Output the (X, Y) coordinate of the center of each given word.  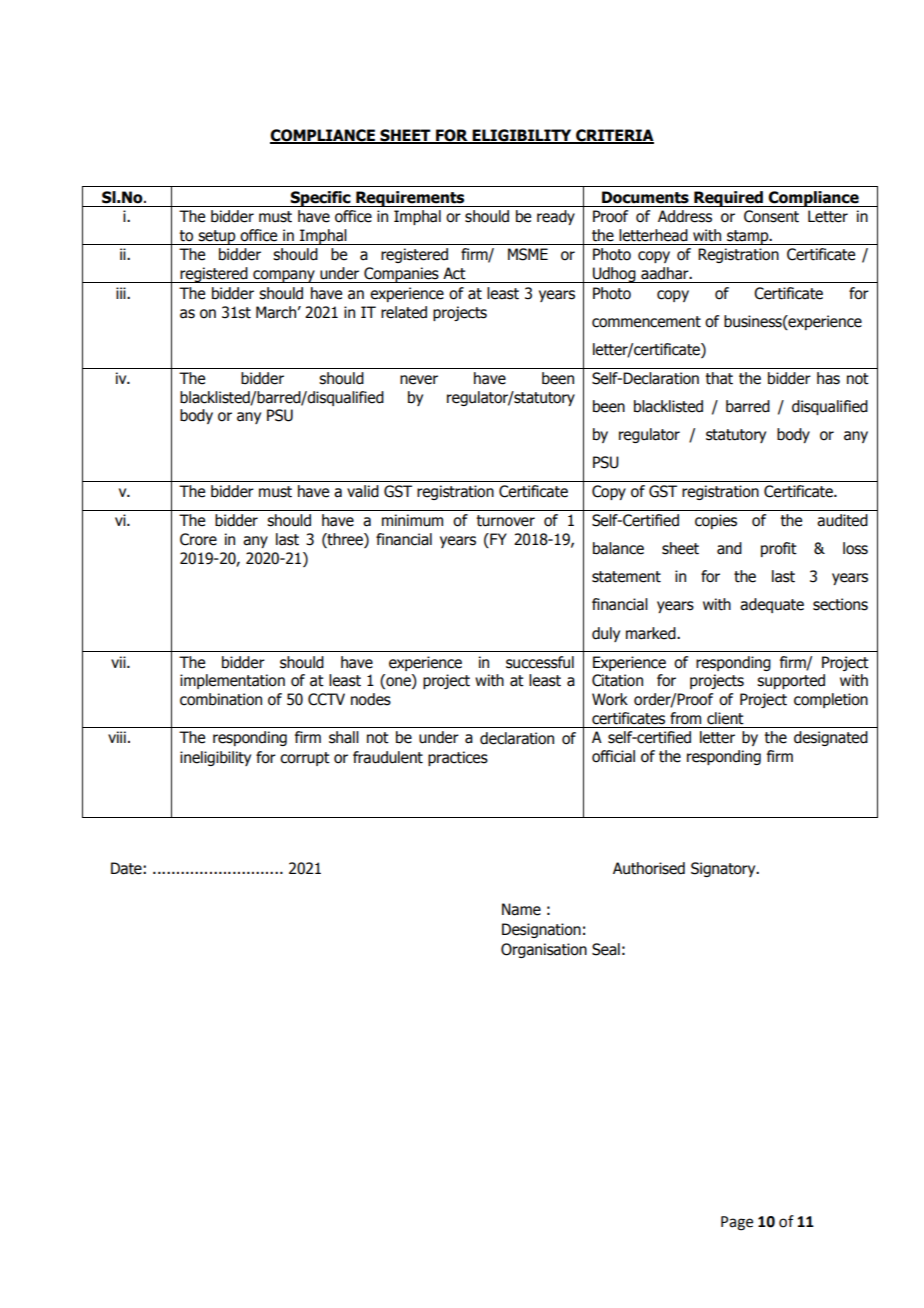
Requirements (410, 199)
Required (728, 199)
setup (217, 237)
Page (737, 1223)
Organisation (544, 950)
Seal (606, 949)
